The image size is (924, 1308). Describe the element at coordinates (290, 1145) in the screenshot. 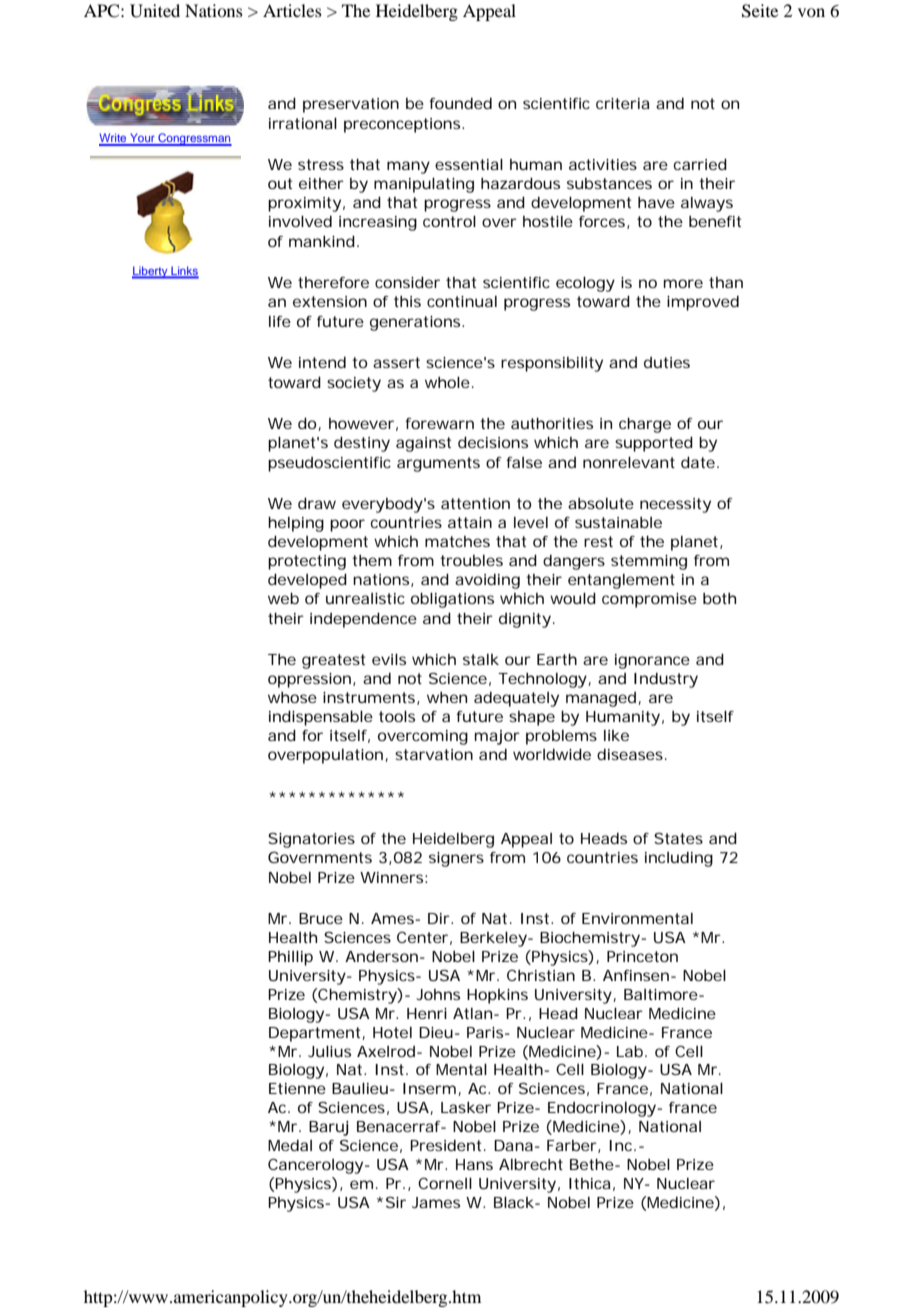

I see `Medal` at that location.
